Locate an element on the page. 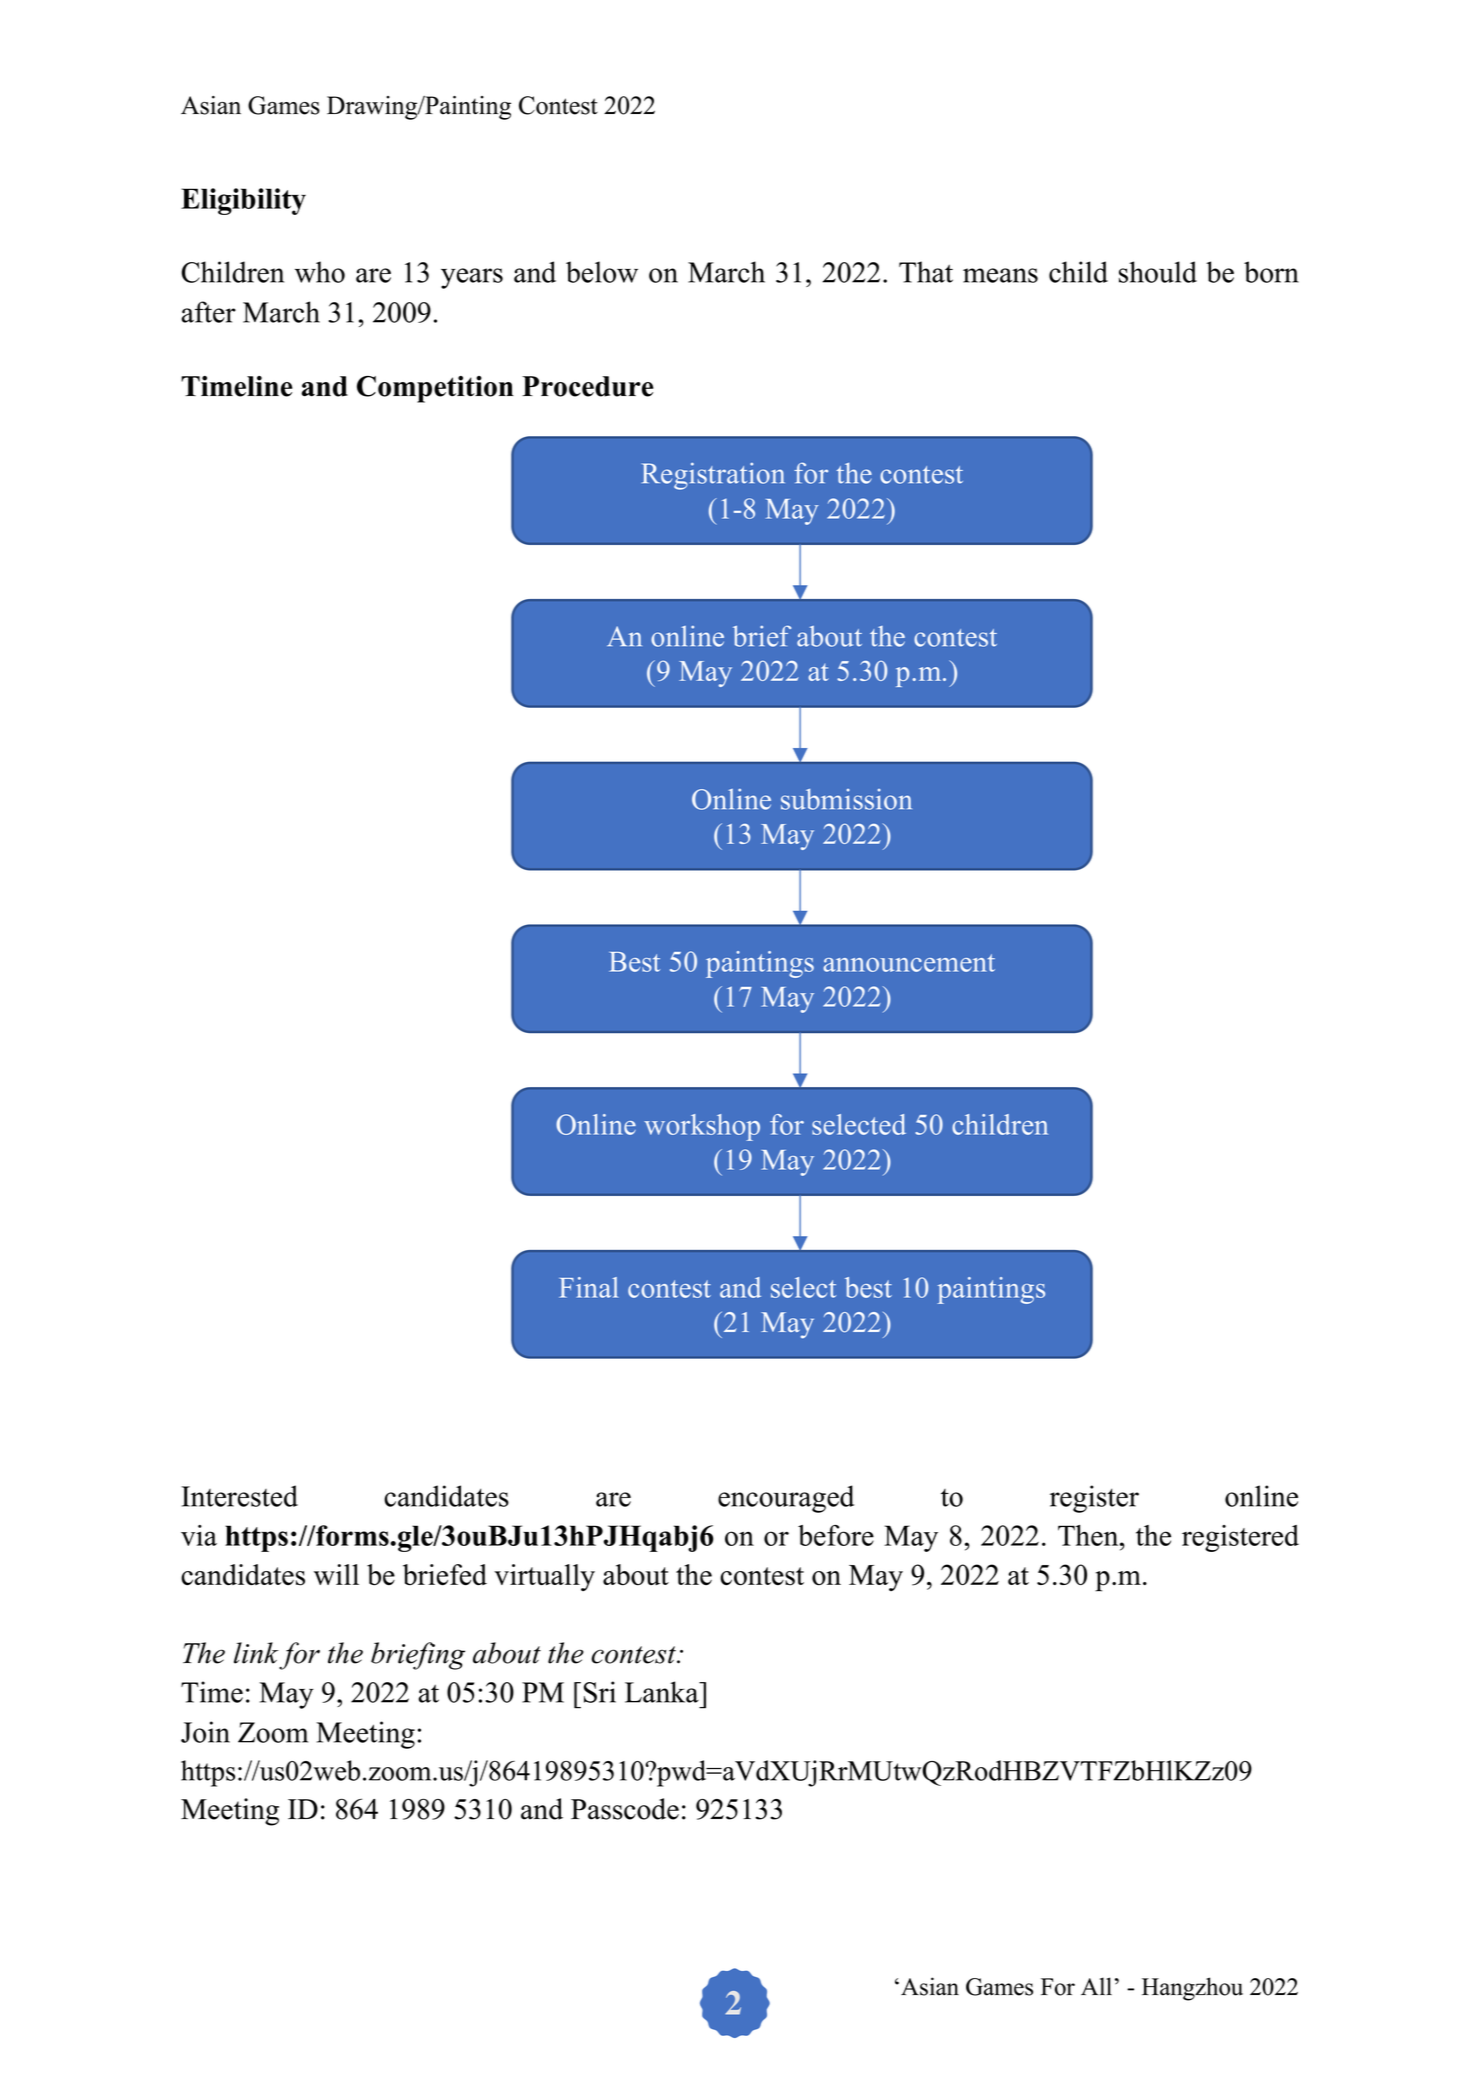 The width and height of the image is (1475, 2086). Join is located at coordinates (205, 1732).
